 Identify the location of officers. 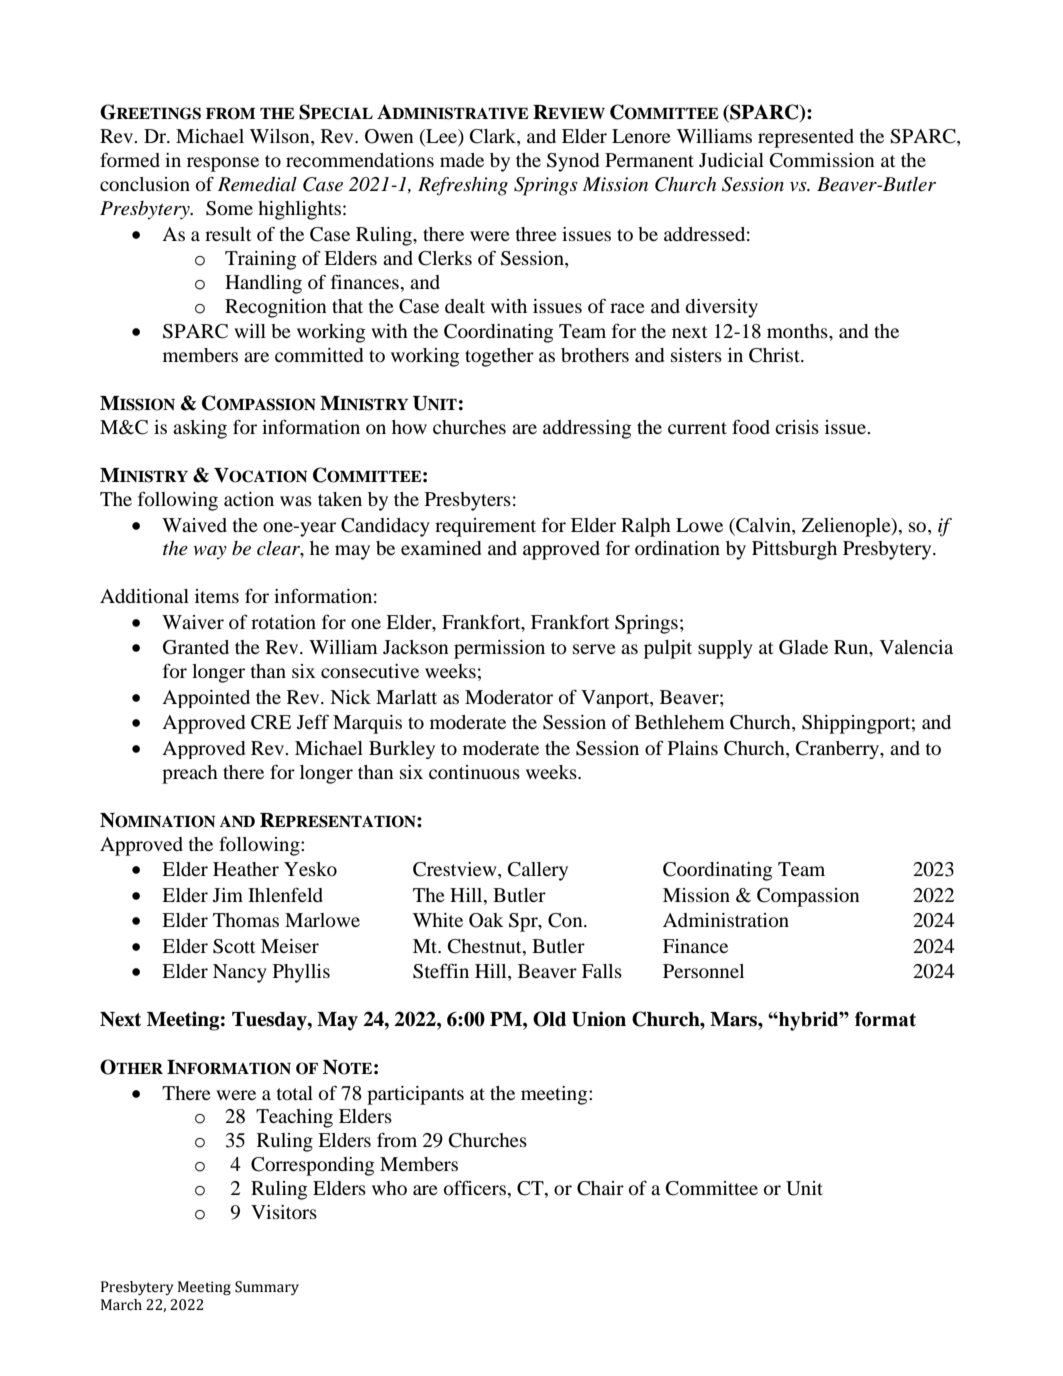
(475, 1187).
